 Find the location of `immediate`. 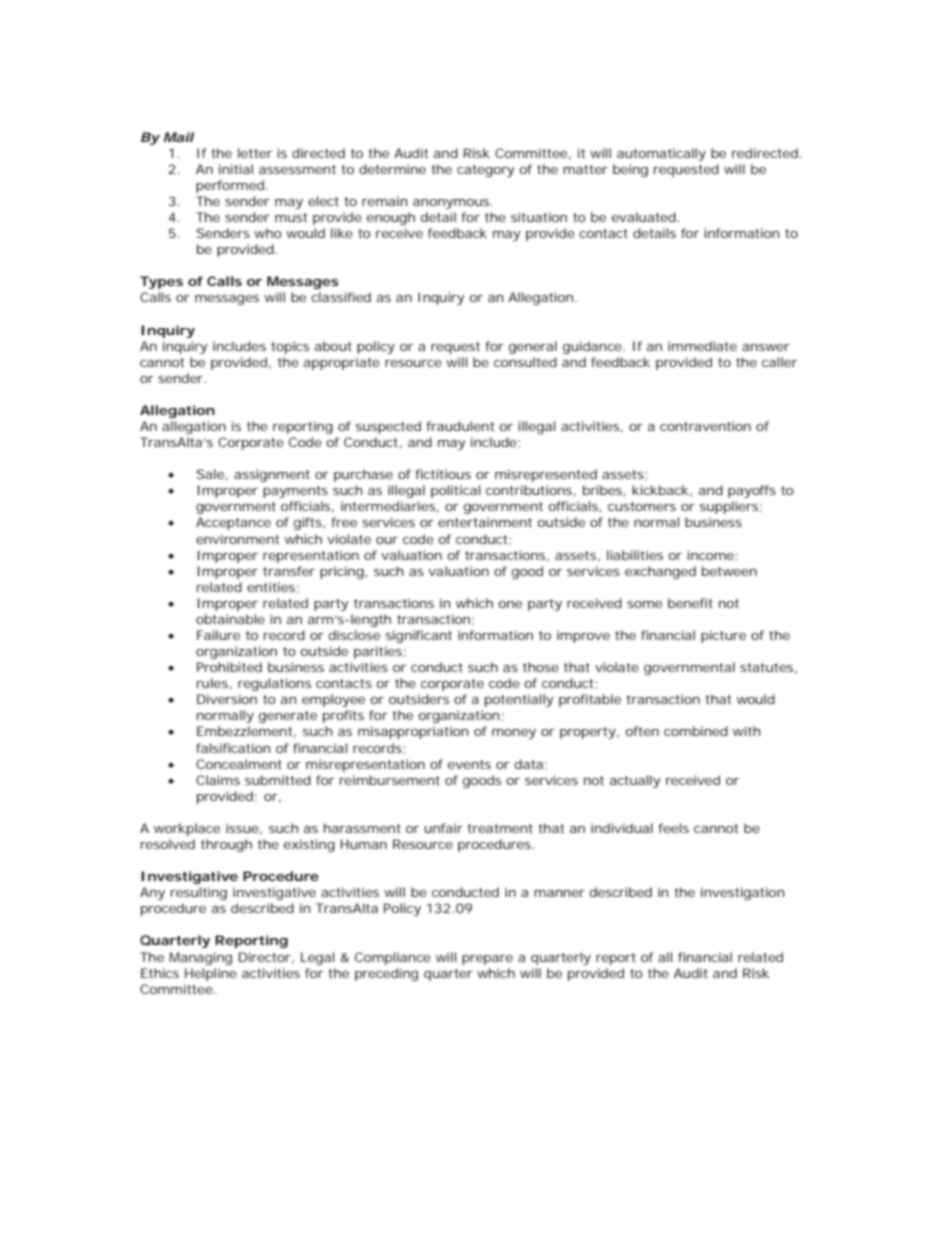

immediate is located at coordinates (702, 346).
